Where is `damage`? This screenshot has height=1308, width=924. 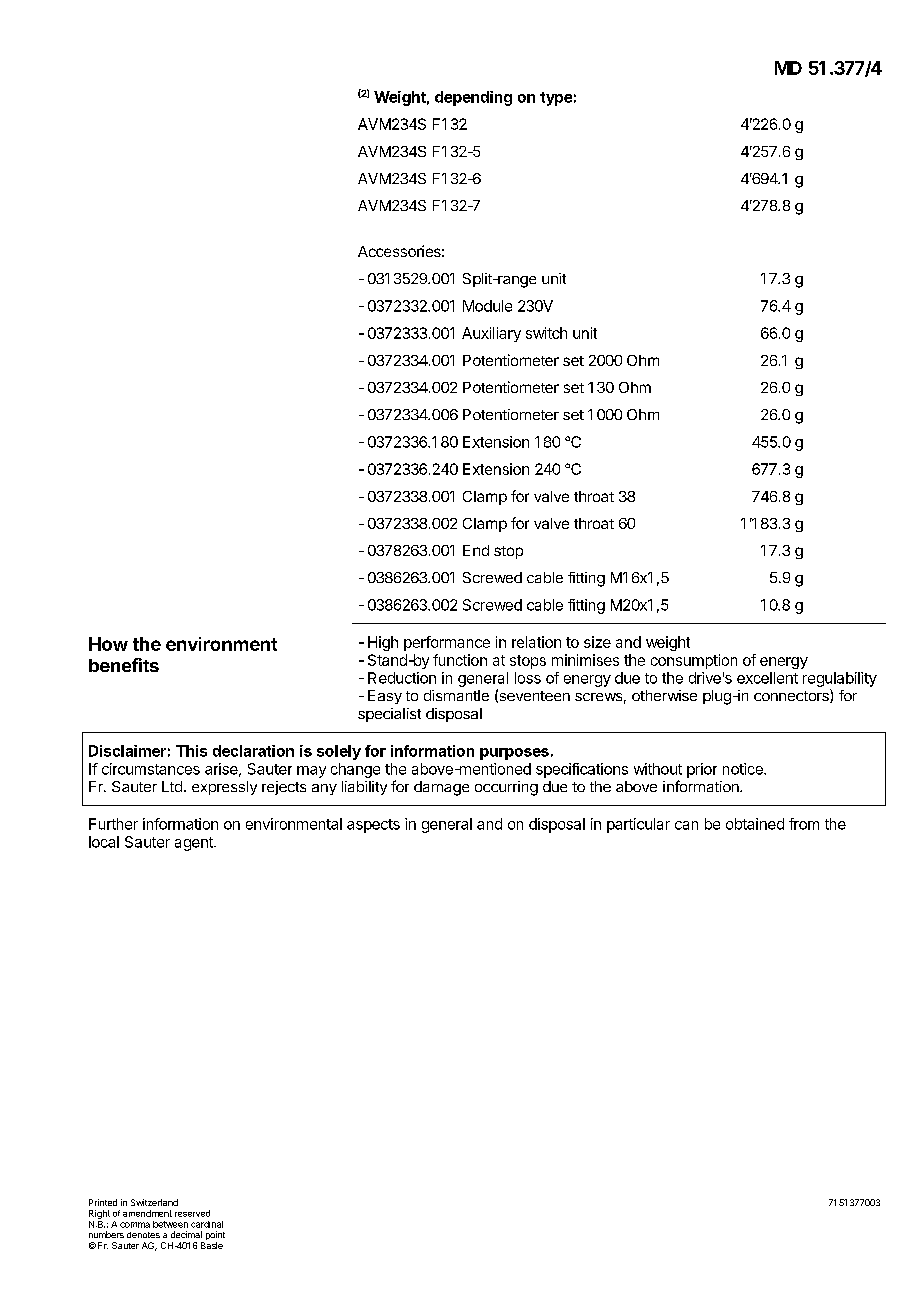
damage is located at coordinates (441, 788).
